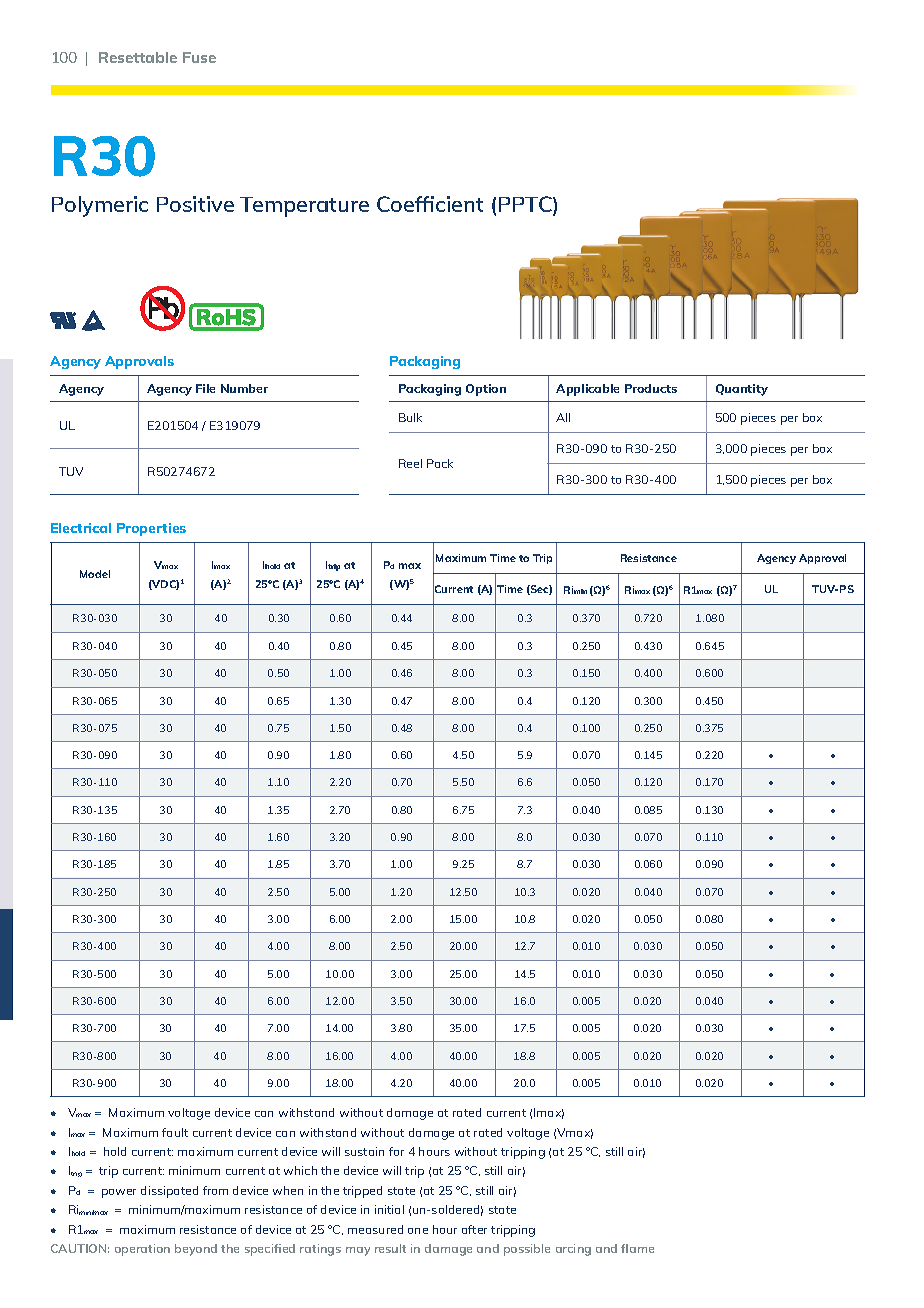  I want to click on All, so click(563, 417).
